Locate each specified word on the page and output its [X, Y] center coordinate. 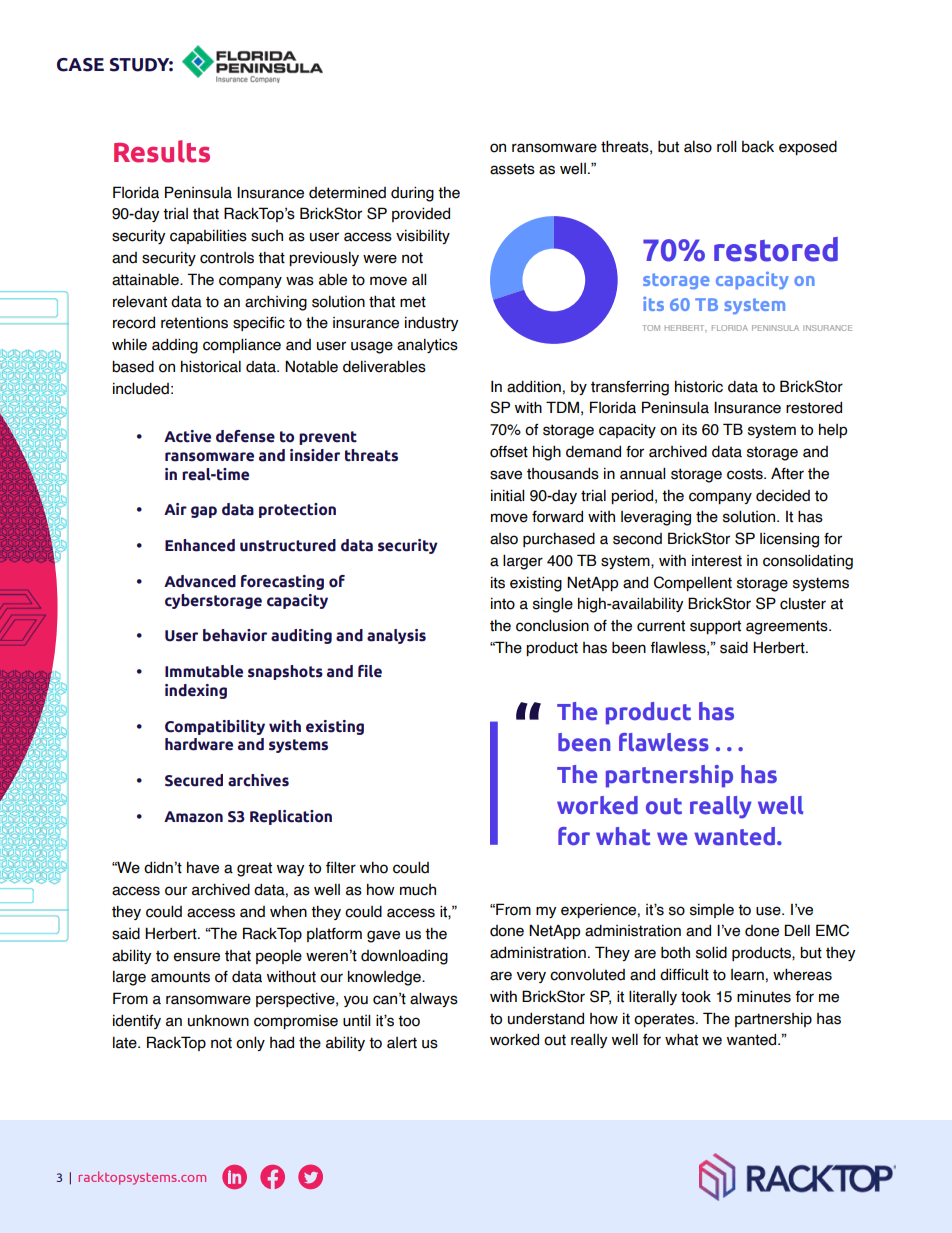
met [413, 302]
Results [162, 151]
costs [746, 474]
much [418, 890]
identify [137, 1021]
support [715, 627]
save [506, 475]
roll [726, 146]
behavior [235, 635]
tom [651, 328]
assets [512, 169]
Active [187, 436]
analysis [396, 636]
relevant [140, 301]
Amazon [193, 817]
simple [712, 910]
